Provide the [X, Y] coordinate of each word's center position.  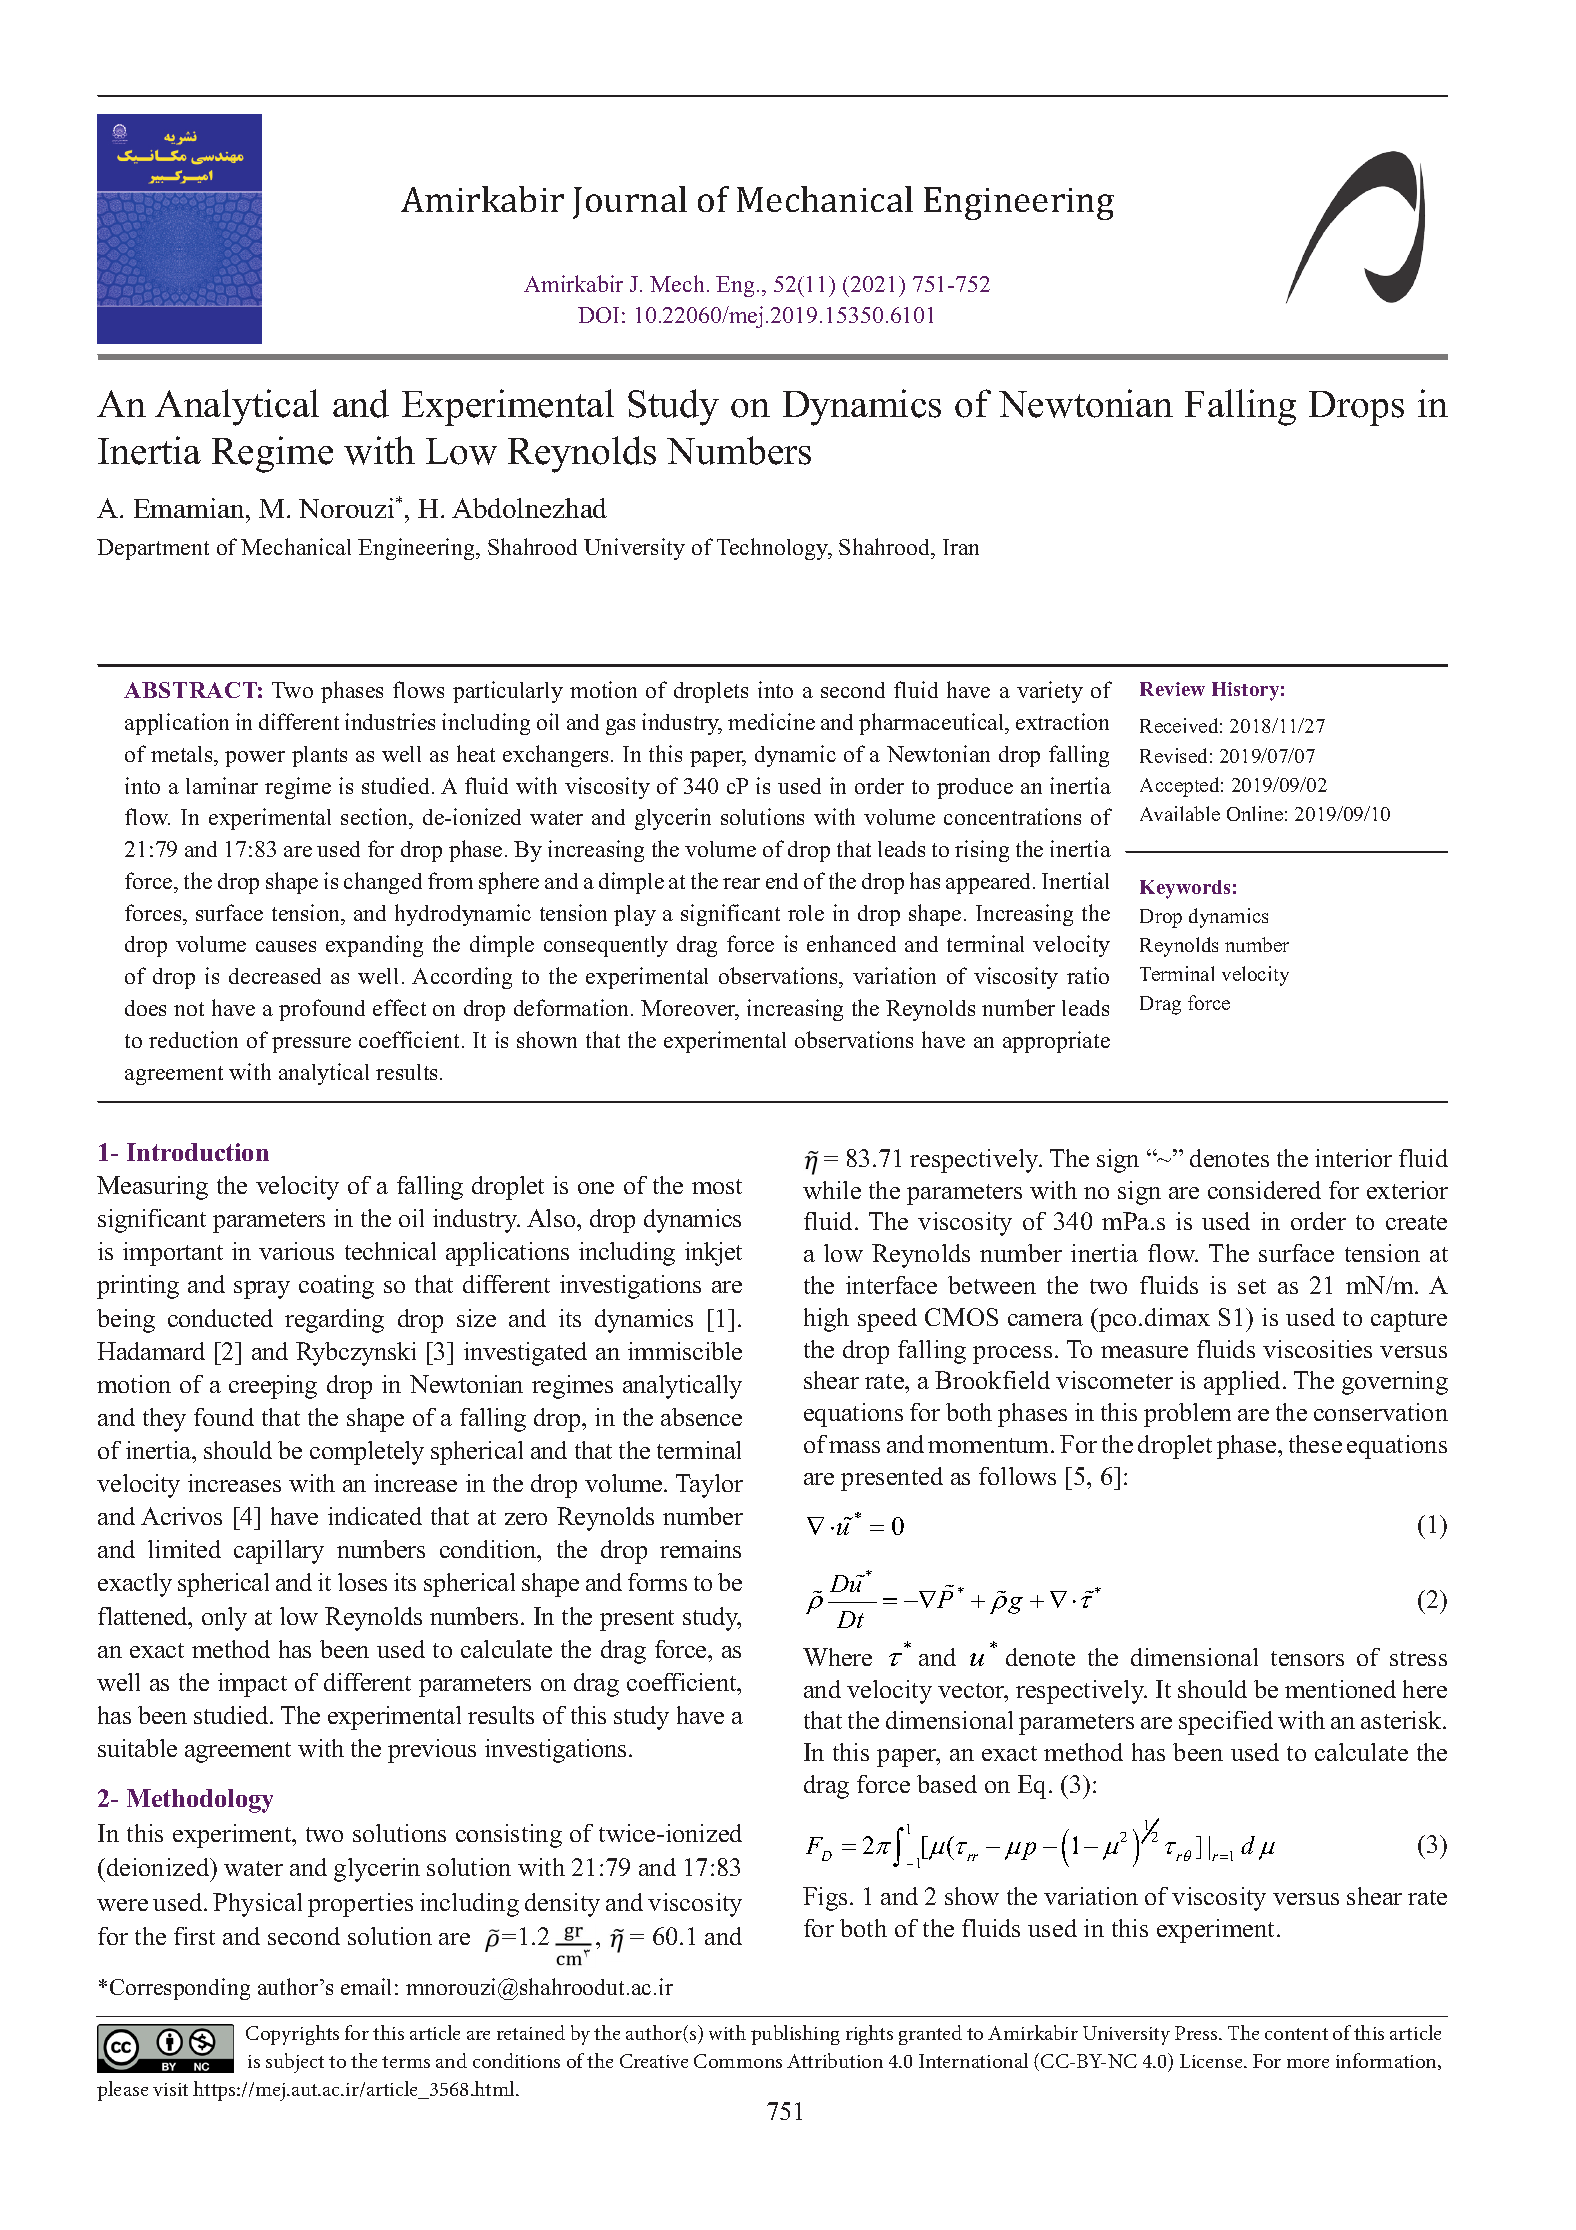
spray [262, 1290]
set [1252, 1286]
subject [295, 2063]
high [826, 1320]
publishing [795, 2035]
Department [153, 549]
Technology [774, 549]
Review [1172, 689]
